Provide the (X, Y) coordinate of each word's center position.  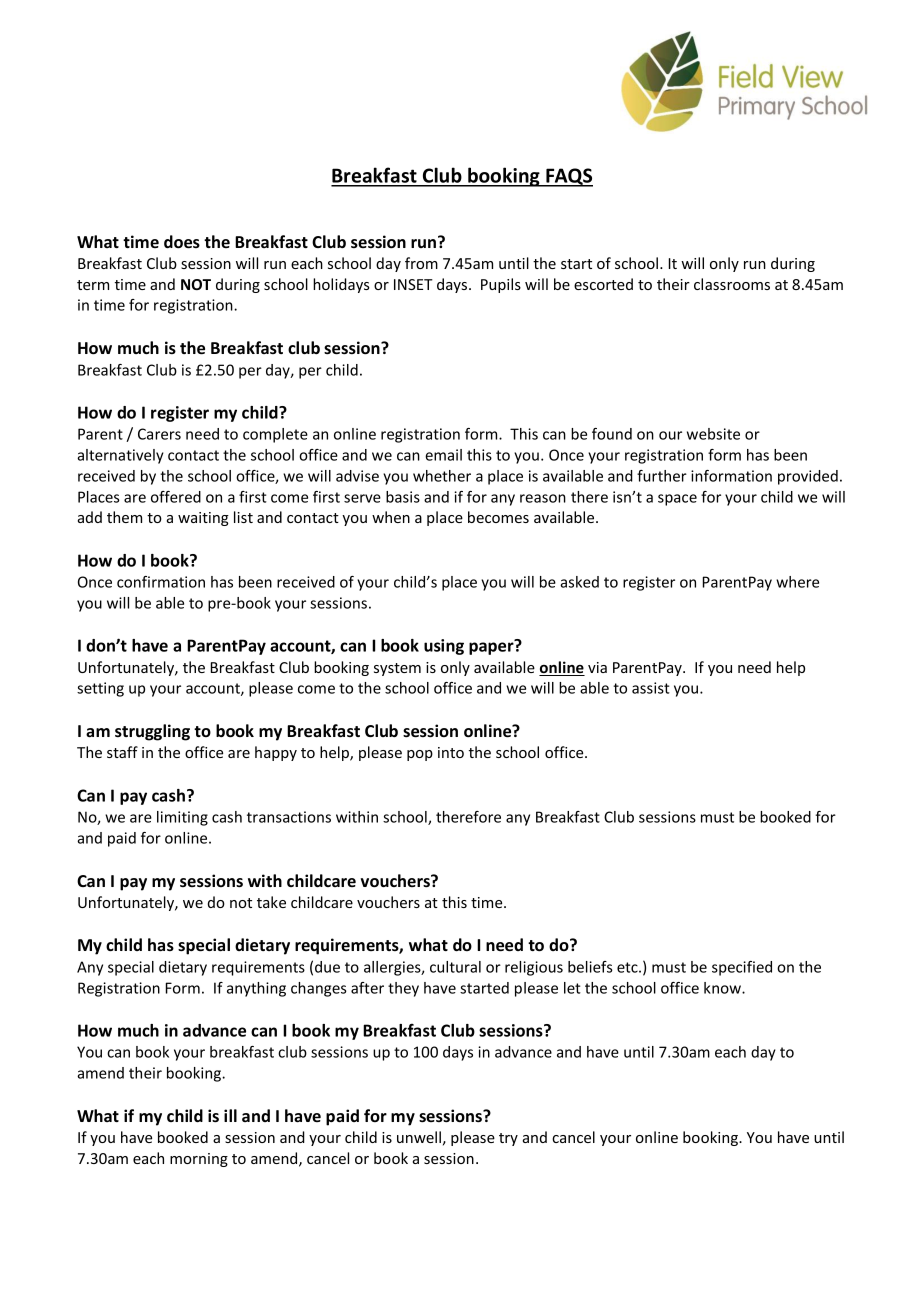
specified (742, 968)
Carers (159, 434)
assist (651, 688)
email (443, 455)
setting (100, 689)
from (421, 263)
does (182, 242)
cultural (455, 967)
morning (199, 1160)
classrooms (732, 284)
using (444, 647)
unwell (419, 1137)
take (271, 902)
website (713, 434)
